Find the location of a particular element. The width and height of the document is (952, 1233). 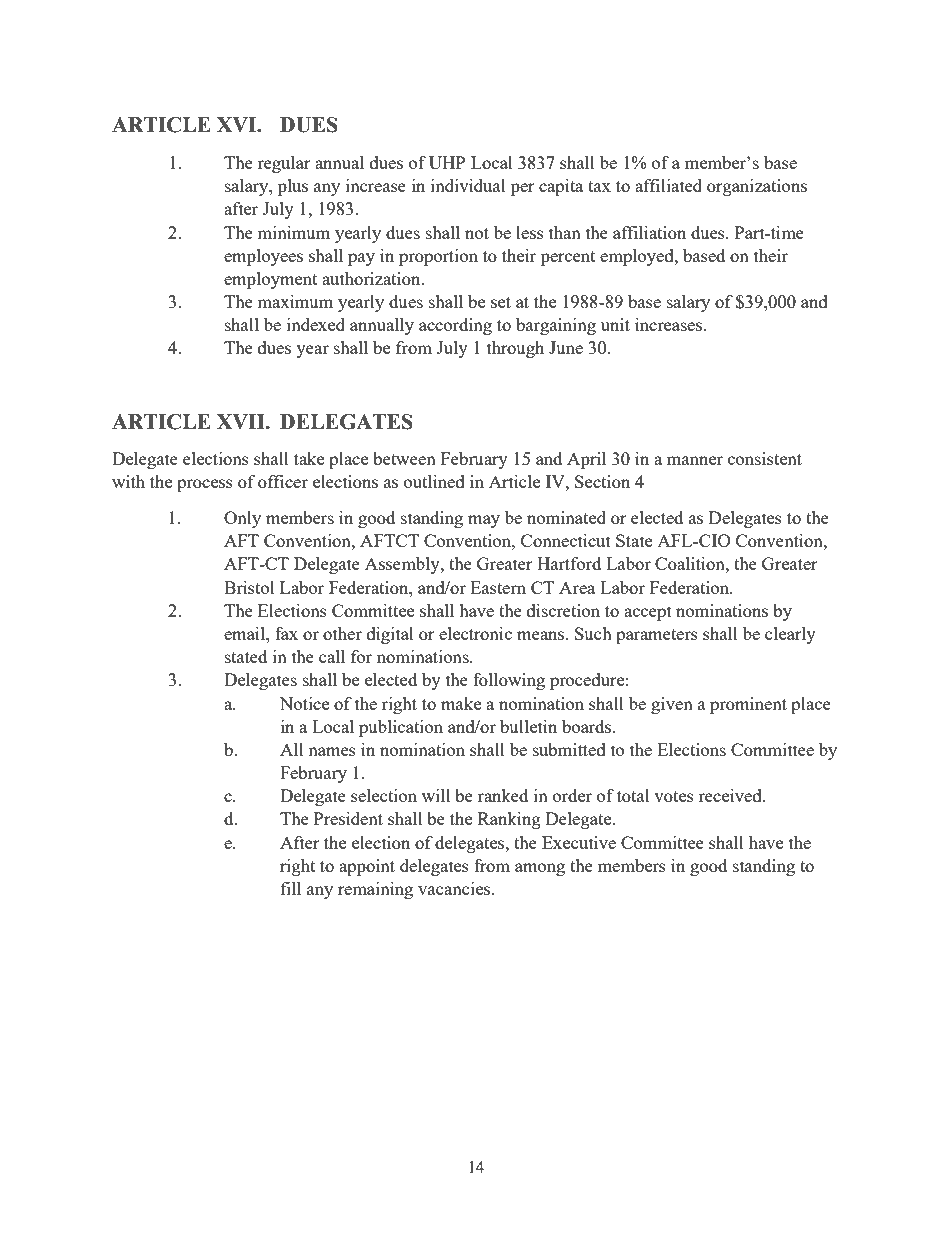

individual is located at coordinates (468, 185).
